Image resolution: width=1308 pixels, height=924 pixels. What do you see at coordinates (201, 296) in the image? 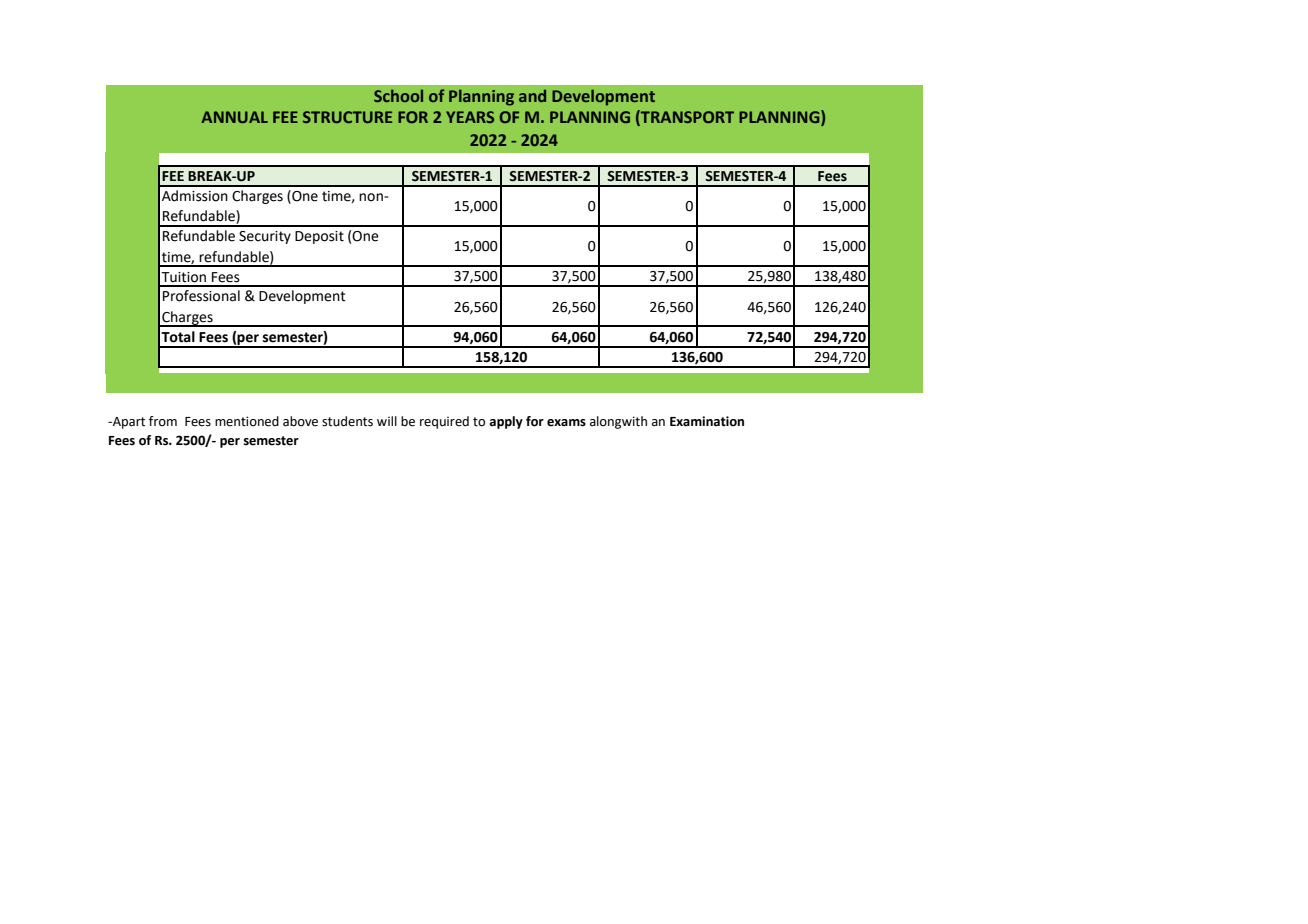
I see `Professional` at bounding box center [201, 296].
